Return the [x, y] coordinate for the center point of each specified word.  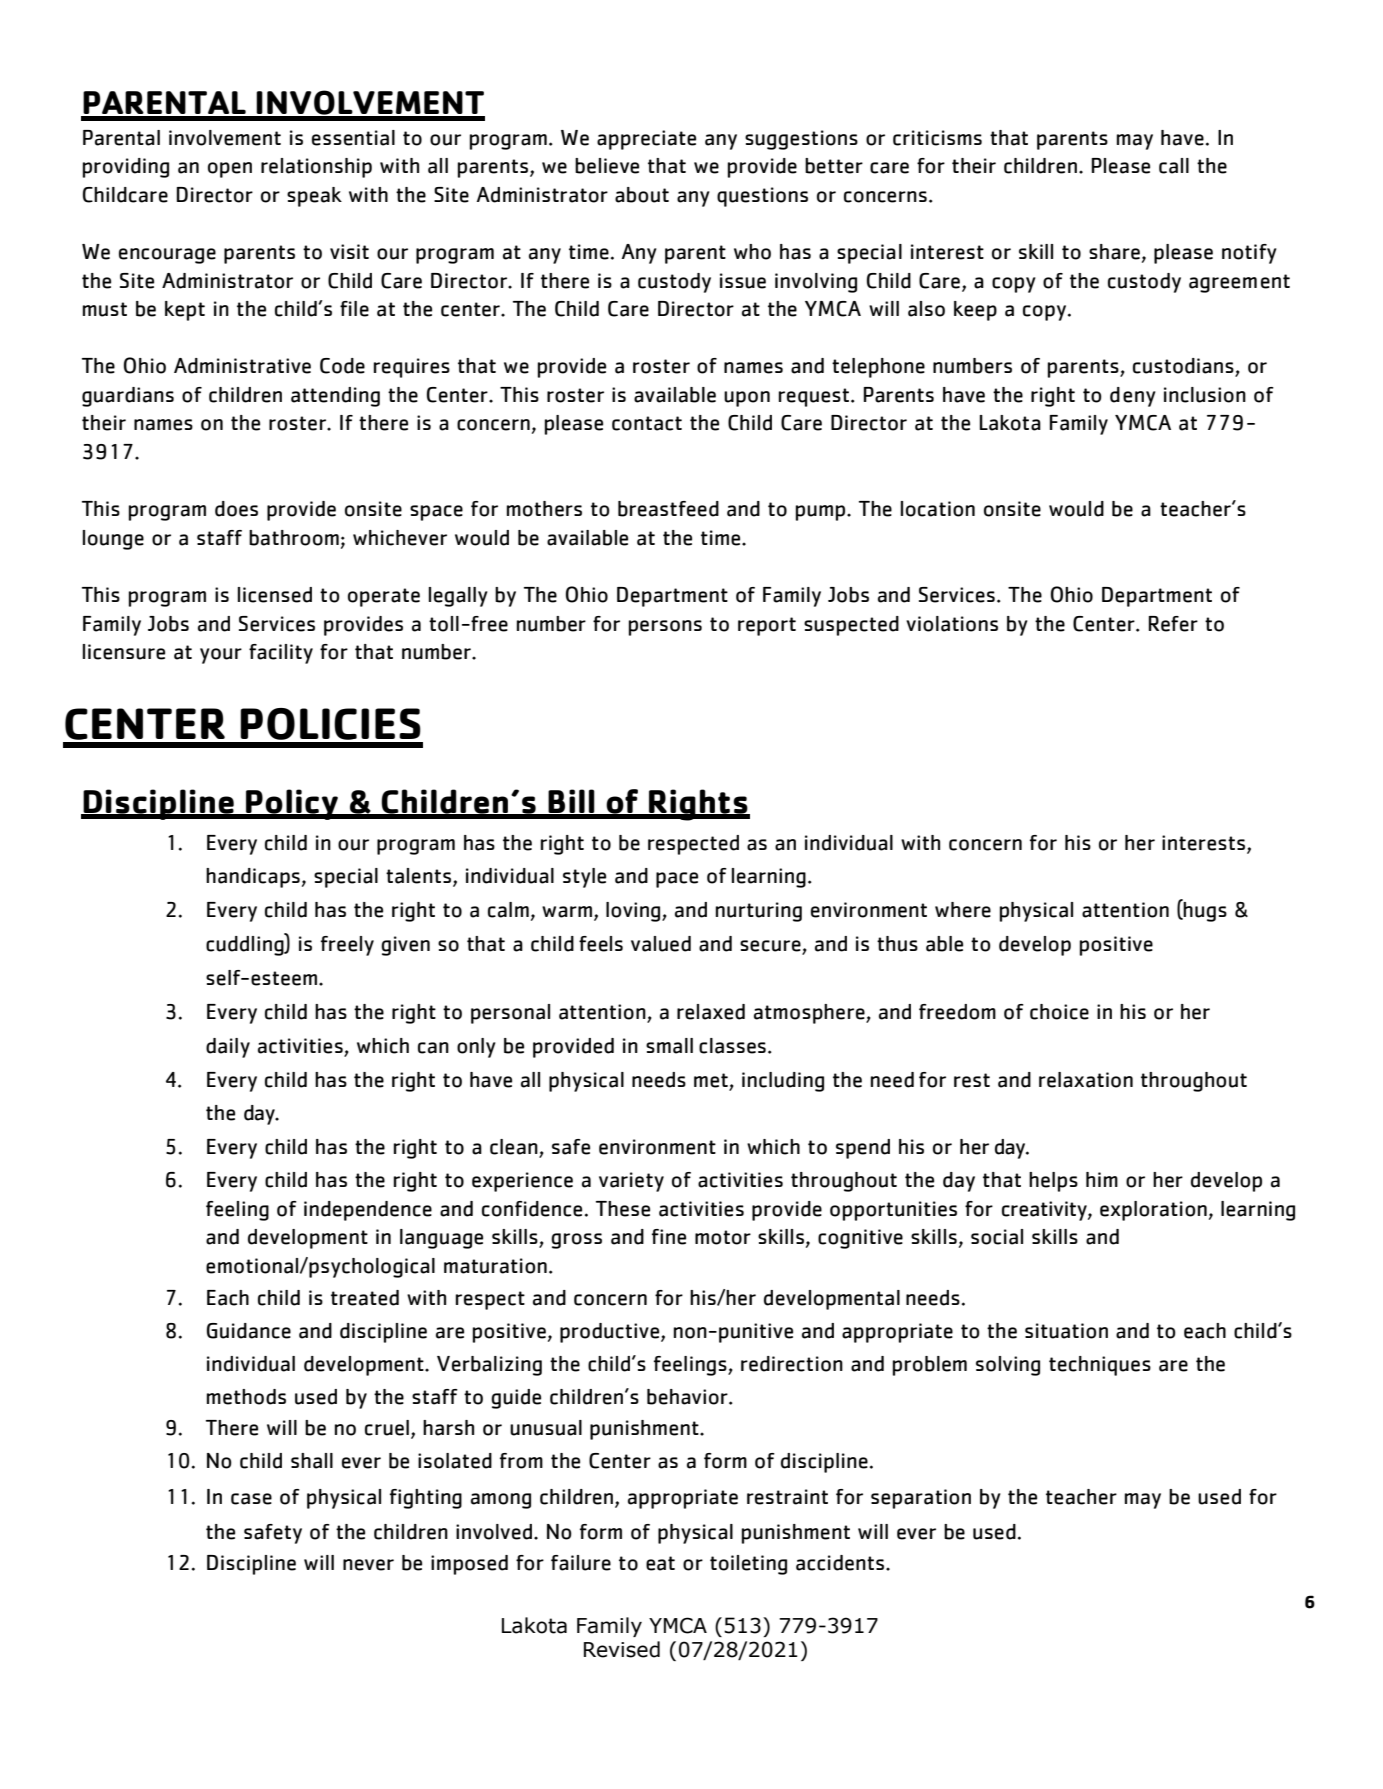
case [251, 1499]
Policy [292, 804]
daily [228, 1048]
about [642, 195]
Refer [1173, 624]
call [1174, 166]
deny [1133, 397]
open [230, 170]
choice [1059, 1012]
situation [1066, 1331]
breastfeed [668, 509]
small [669, 1046]
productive [611, 1333]
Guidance [249, 1331]
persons [665, 628]
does [236, 509]
